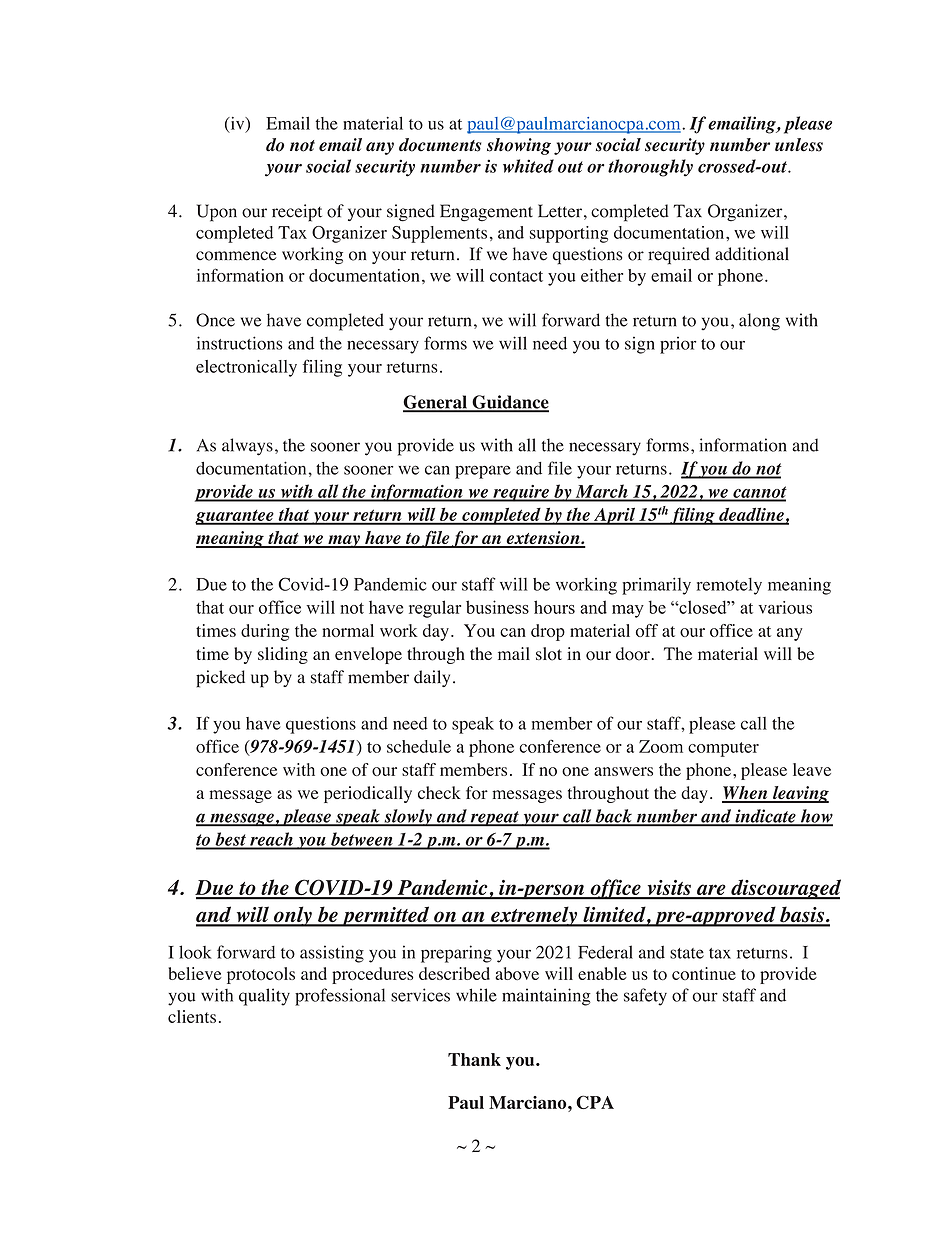 Image resolution: width=952 pixels, height=1233 pixels. What do you see at coordinates (519, 146) in the page?
I see `showing` at bounding box center [519, 146].
